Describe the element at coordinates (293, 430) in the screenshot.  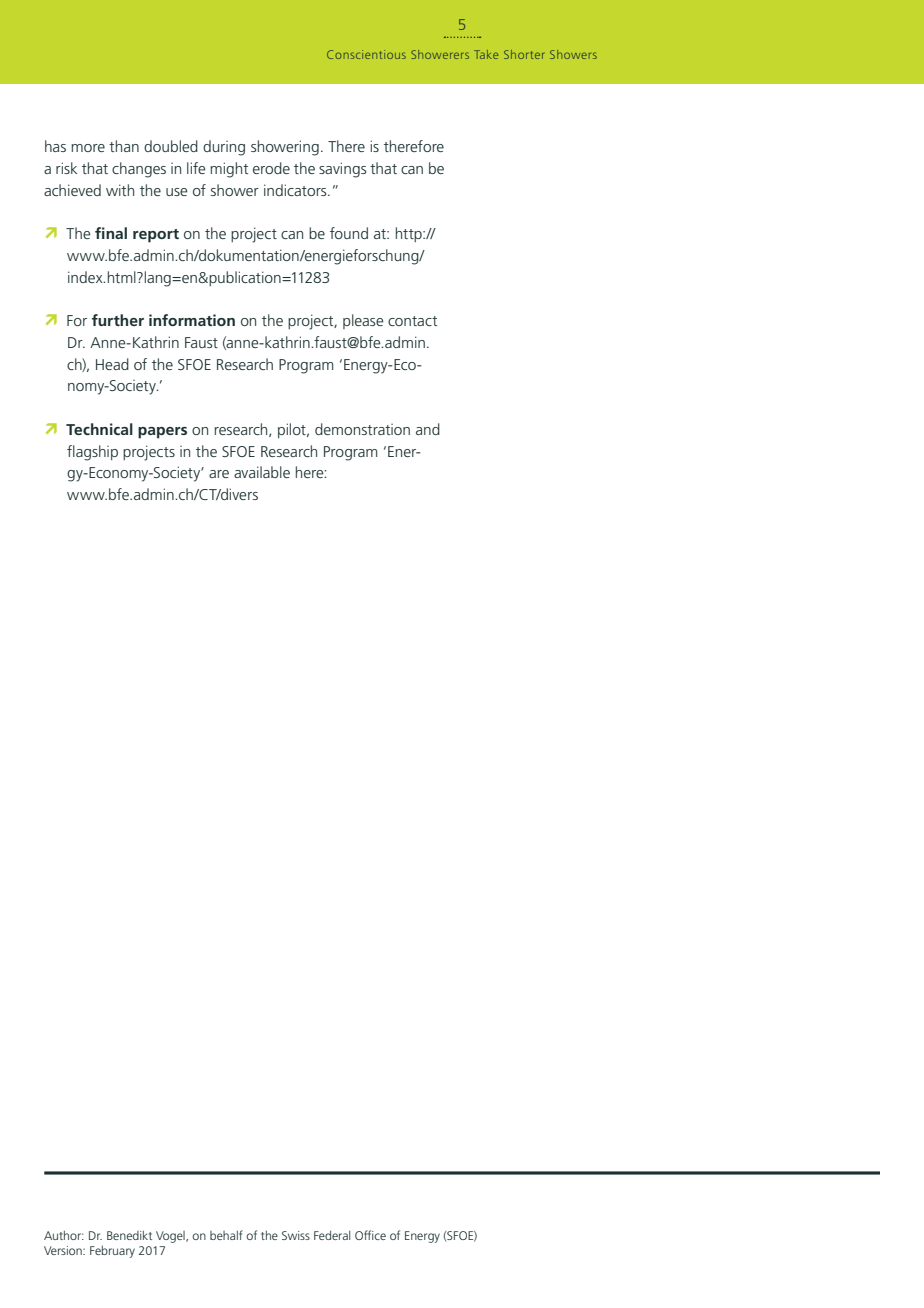
I see `pilot` at that location.
